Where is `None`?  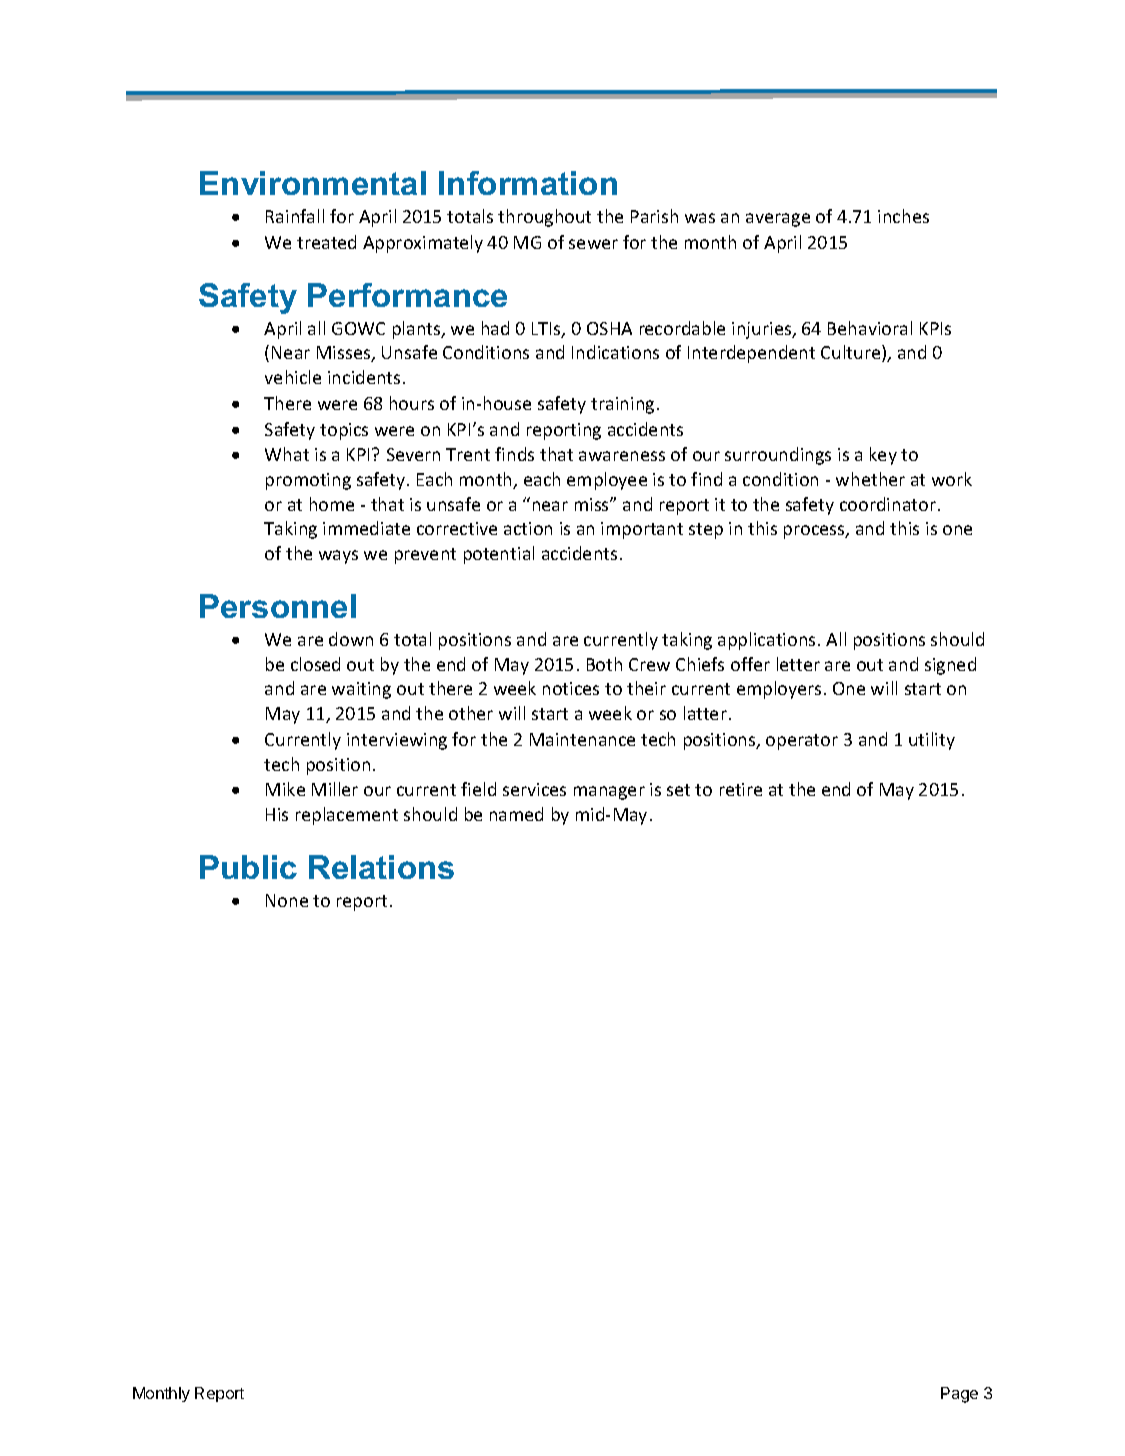 None is located at coordinates (287, 900).
